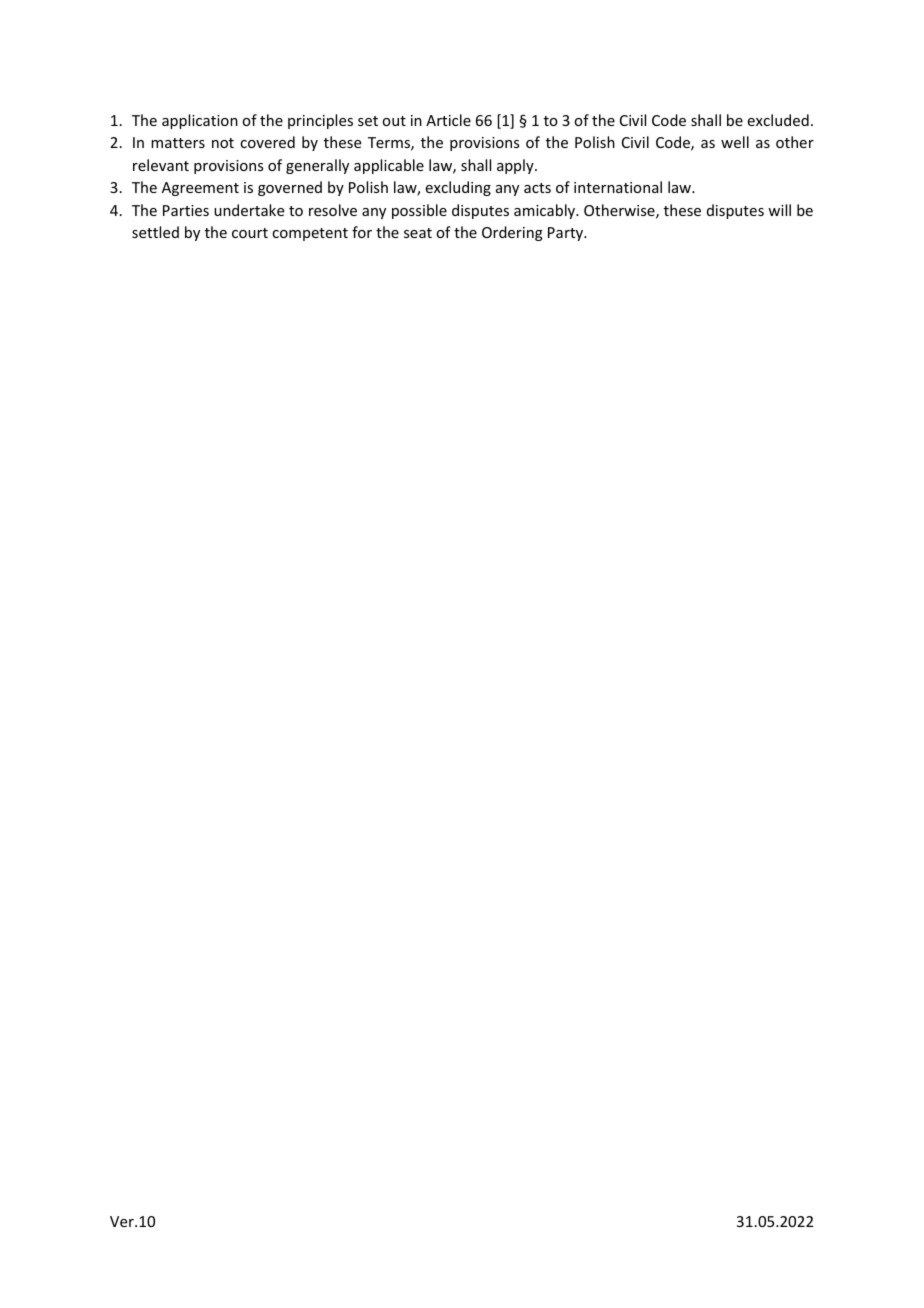 Image resolution: width=924 pixels, height=1308 pixels. I want to click on Agreement, so click(200, 189).
